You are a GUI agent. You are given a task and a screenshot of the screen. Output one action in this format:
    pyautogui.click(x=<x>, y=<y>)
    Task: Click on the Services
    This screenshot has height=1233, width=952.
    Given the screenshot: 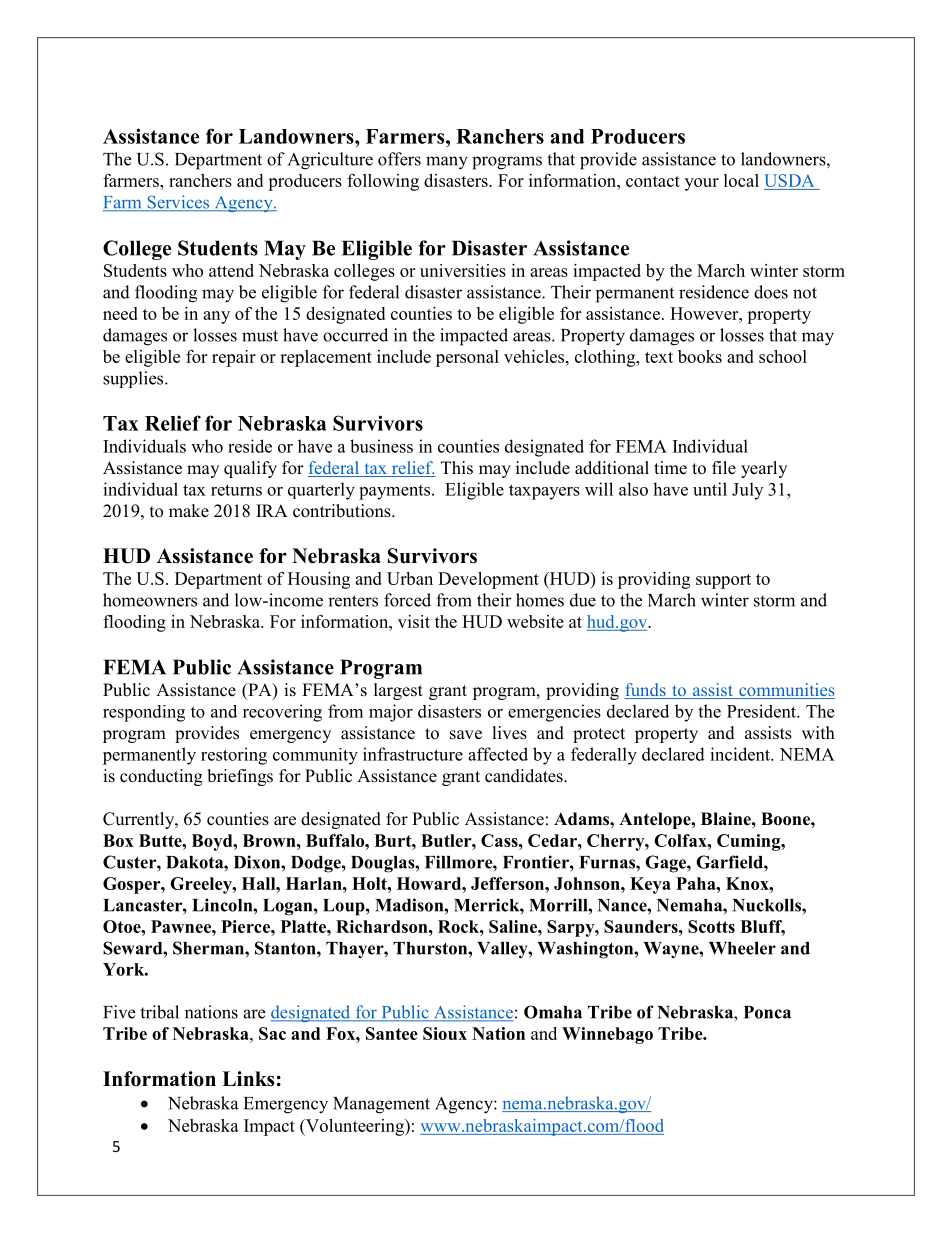 What is the action you would take?
    pyautogui.click(x=178, y=203)
